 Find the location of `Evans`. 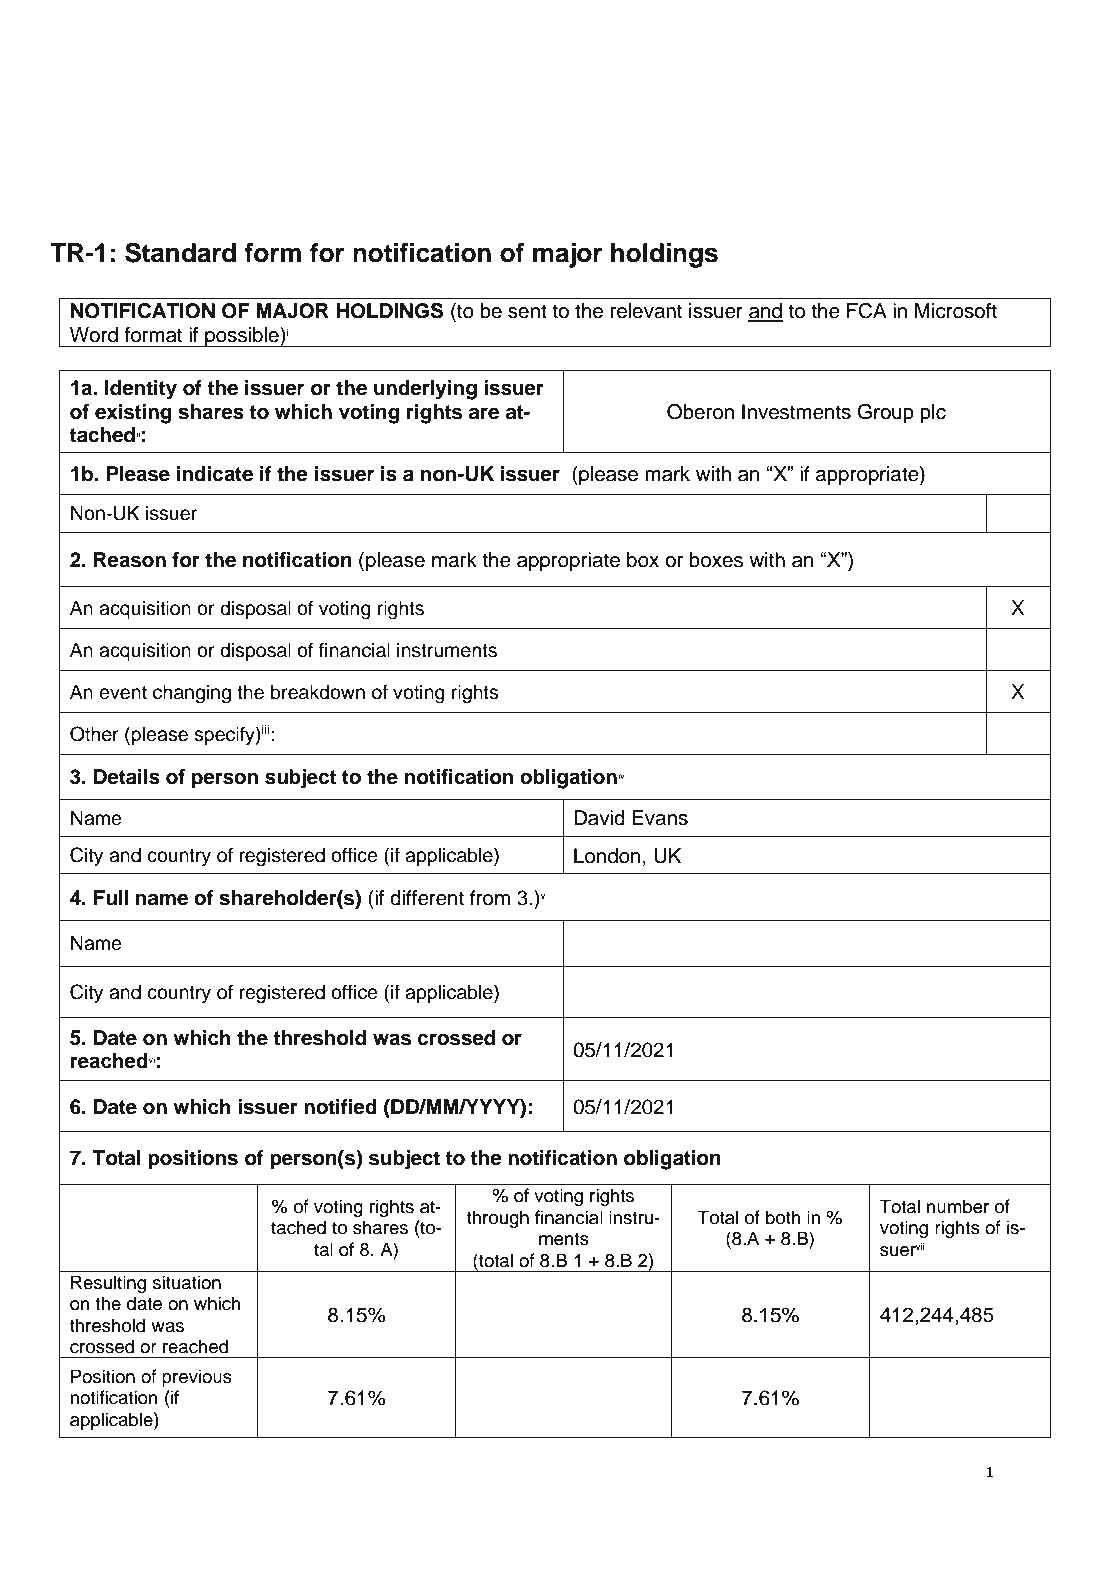

Evans is located at coordinates (660, 818).
